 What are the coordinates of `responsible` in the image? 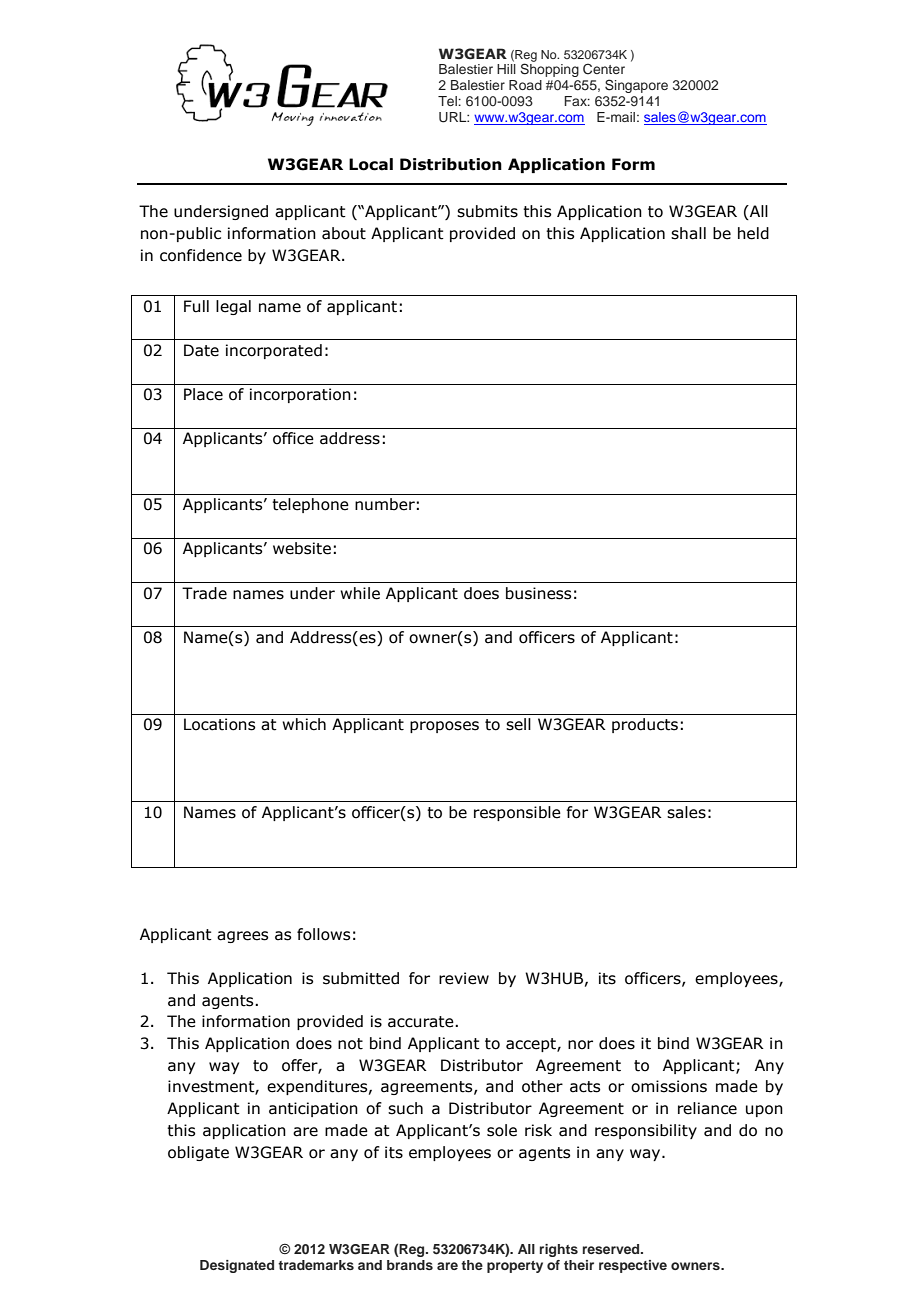 It's located at (517, 813).
